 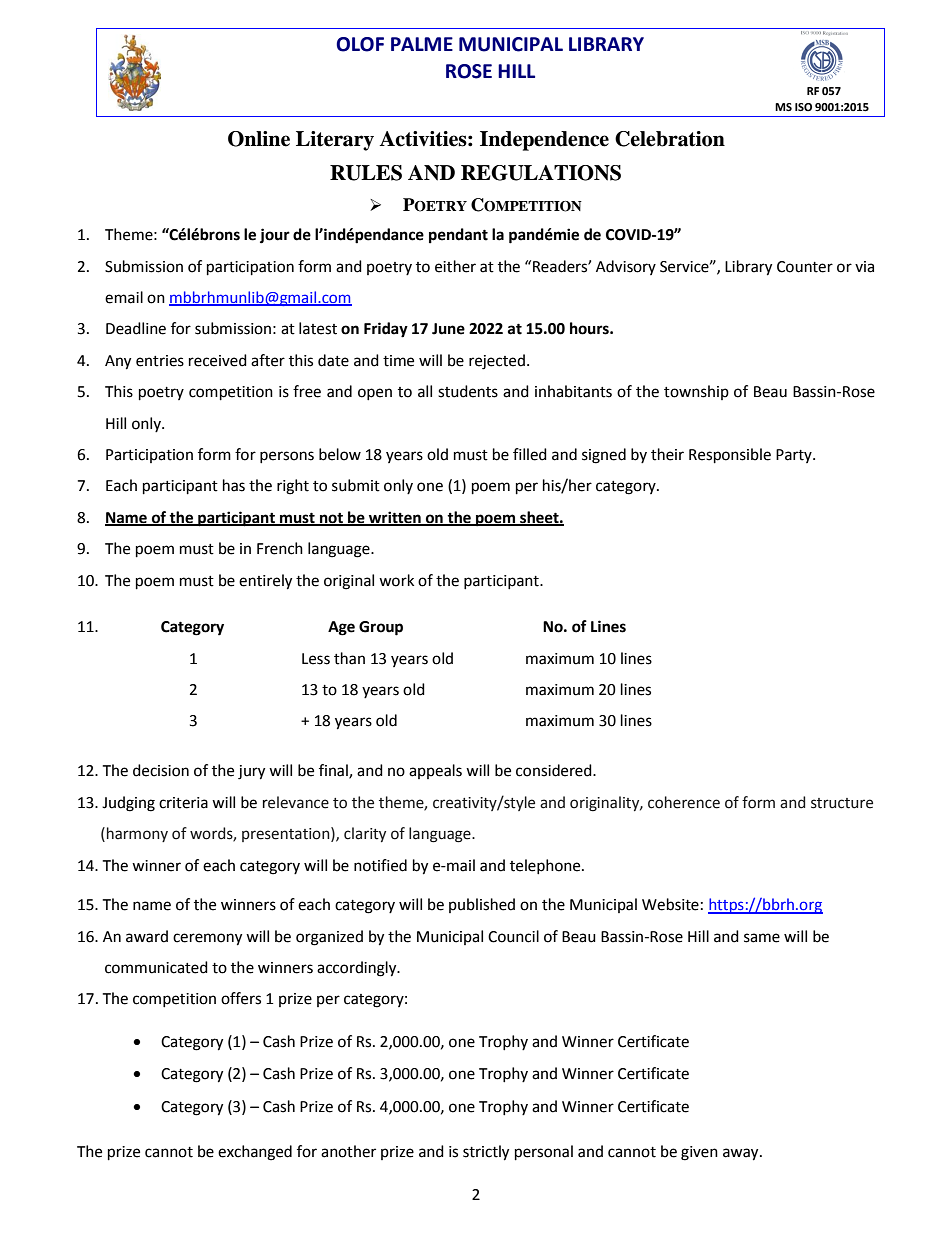 What do you see at coordinates (795, 456) in the screenshot?
I see `Party` at bounding box center [795, 456].
